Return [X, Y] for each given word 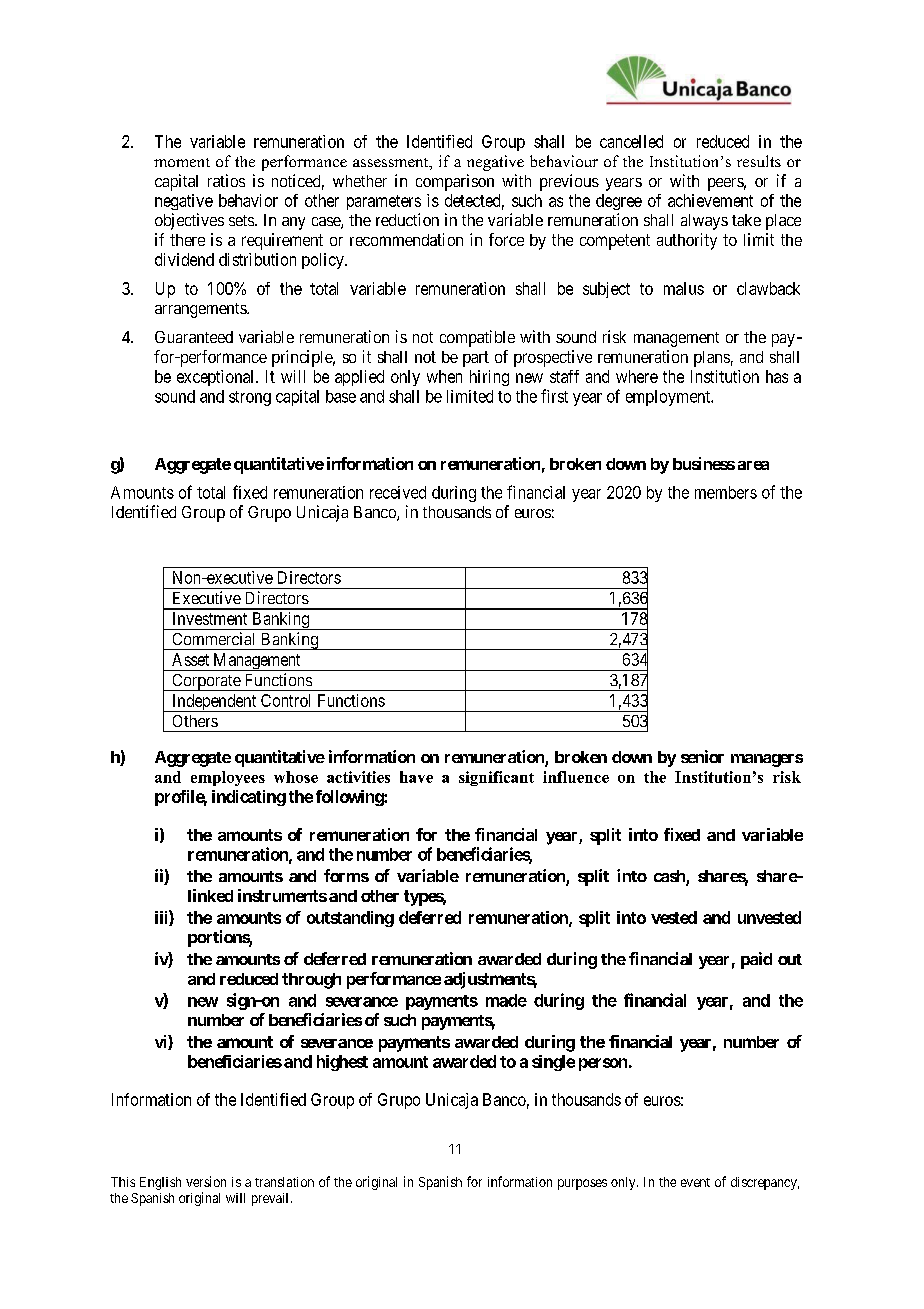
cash [670, 877]
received [398, 492]
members [726, 492]
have [416, 777]
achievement [710, 200]
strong [250, 398]
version [206, 1181]
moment [182, 162]
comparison [455, 182]
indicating [249, 798]
